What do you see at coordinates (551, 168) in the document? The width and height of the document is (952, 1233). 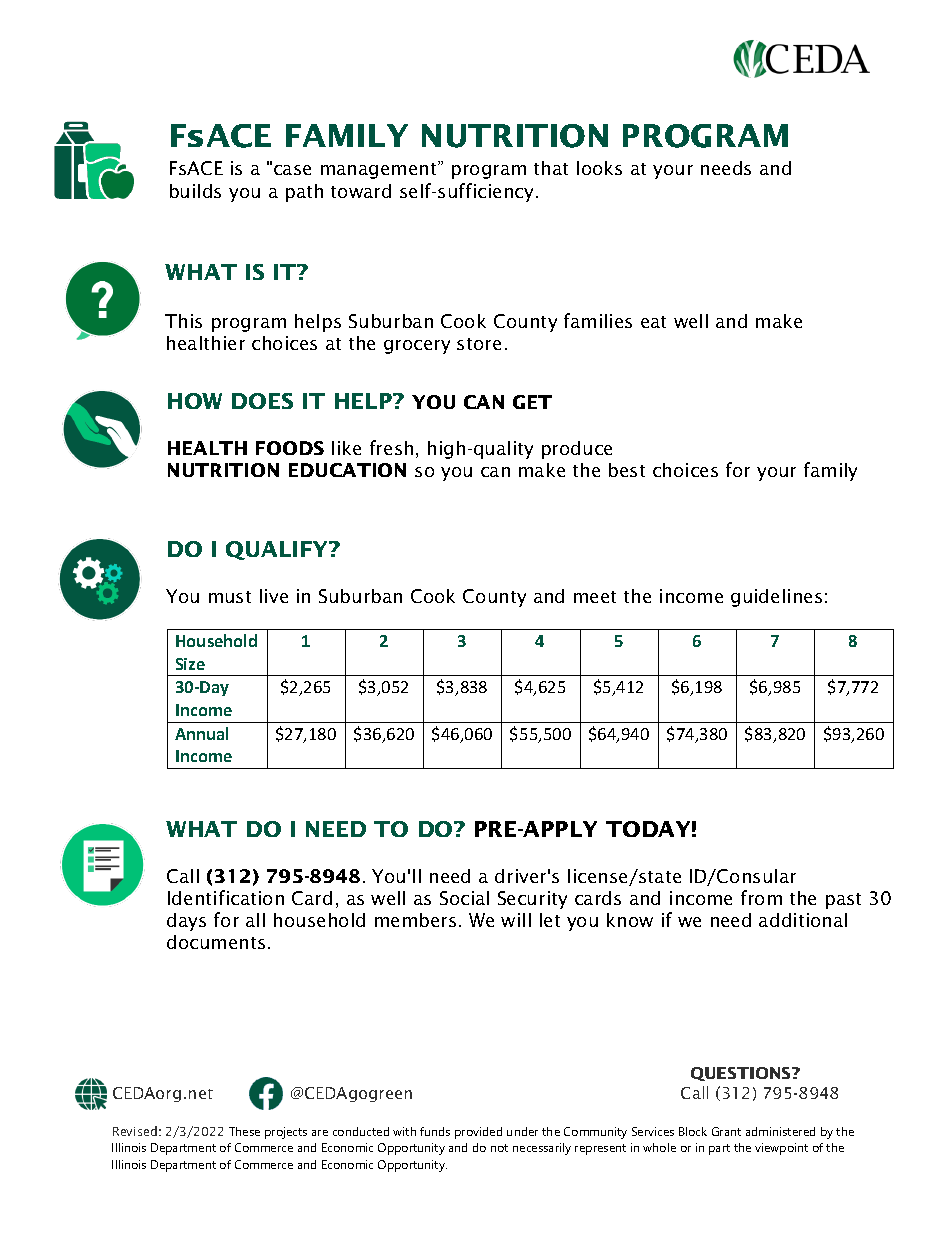 I see `that` at bounding box center [551, 168].
